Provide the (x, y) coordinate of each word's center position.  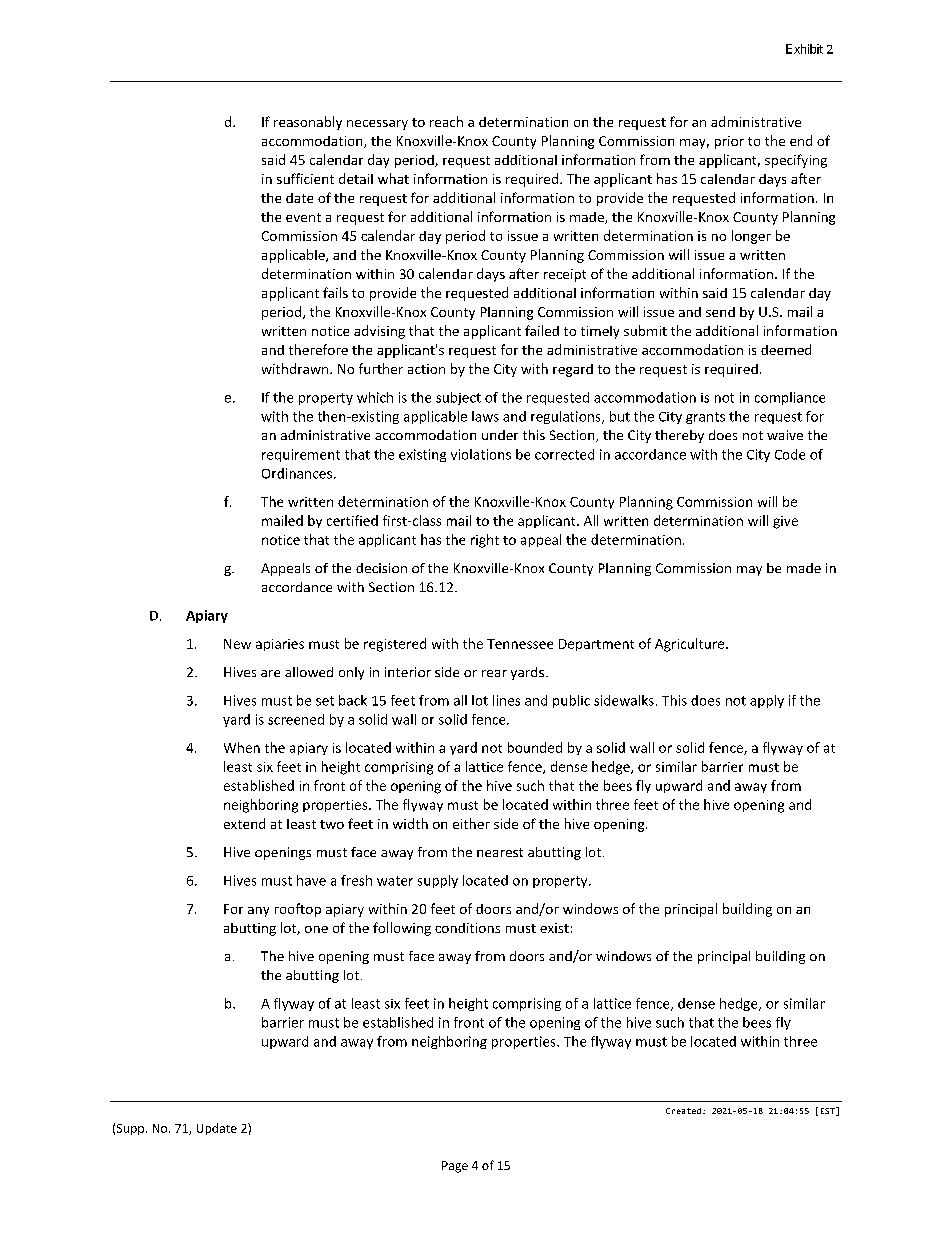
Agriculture (691, 645)
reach (446, 121)
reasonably (308, 123)
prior (729, 142)
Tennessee (520, 644)
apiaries (280, 645)
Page (455, 1167)
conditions (467, 928)
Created (683, 1111)
